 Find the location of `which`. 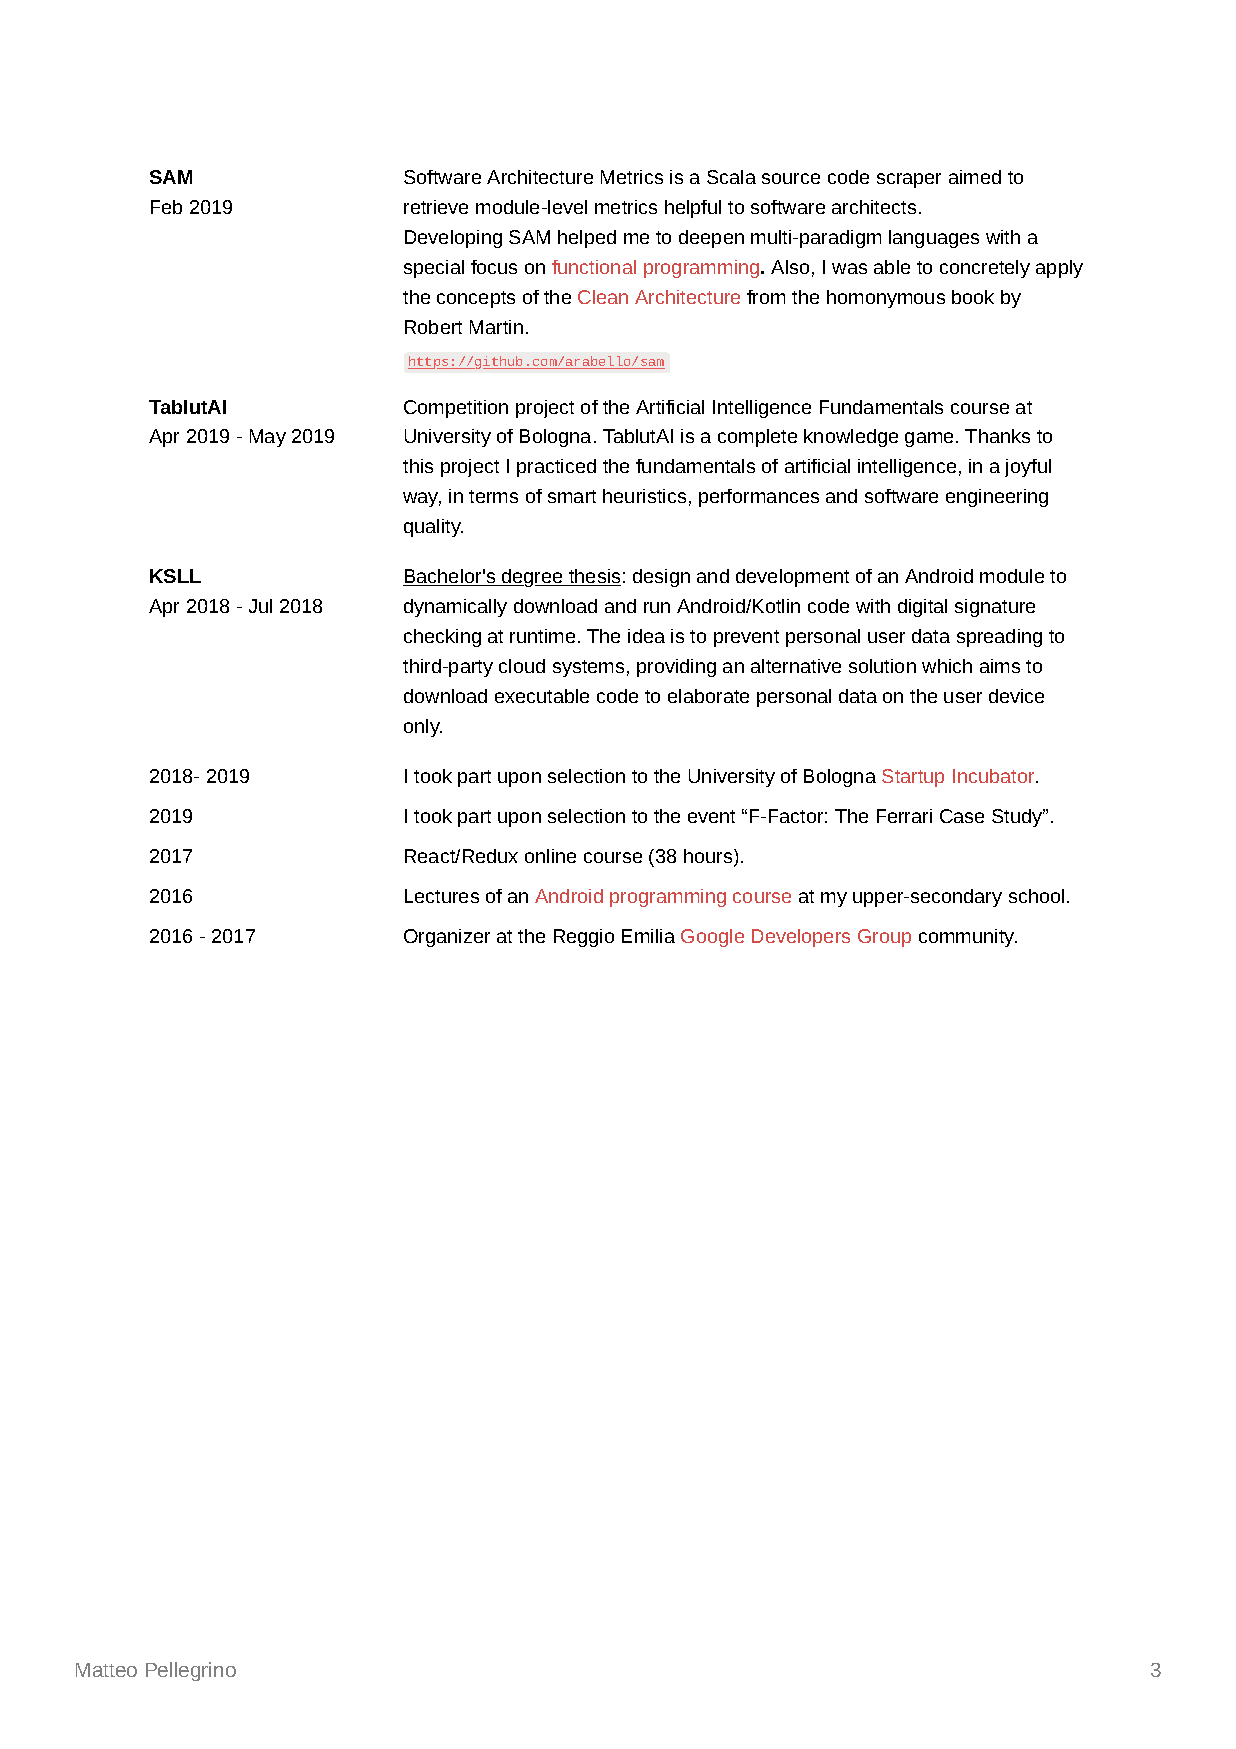

which is located at coordinates (947, 666).
